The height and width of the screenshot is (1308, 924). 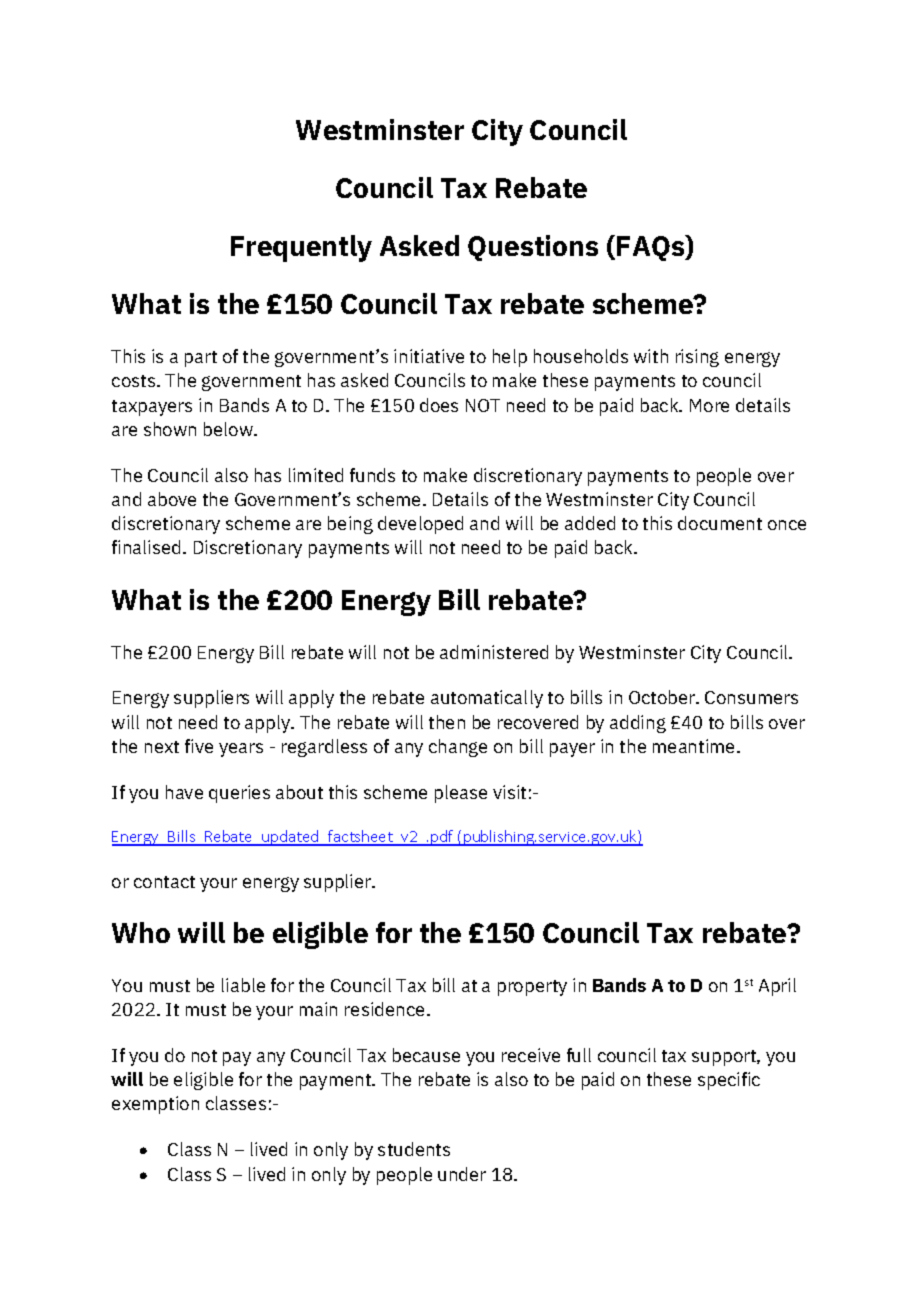 I want to click on five, so click(x=199, y=746).
